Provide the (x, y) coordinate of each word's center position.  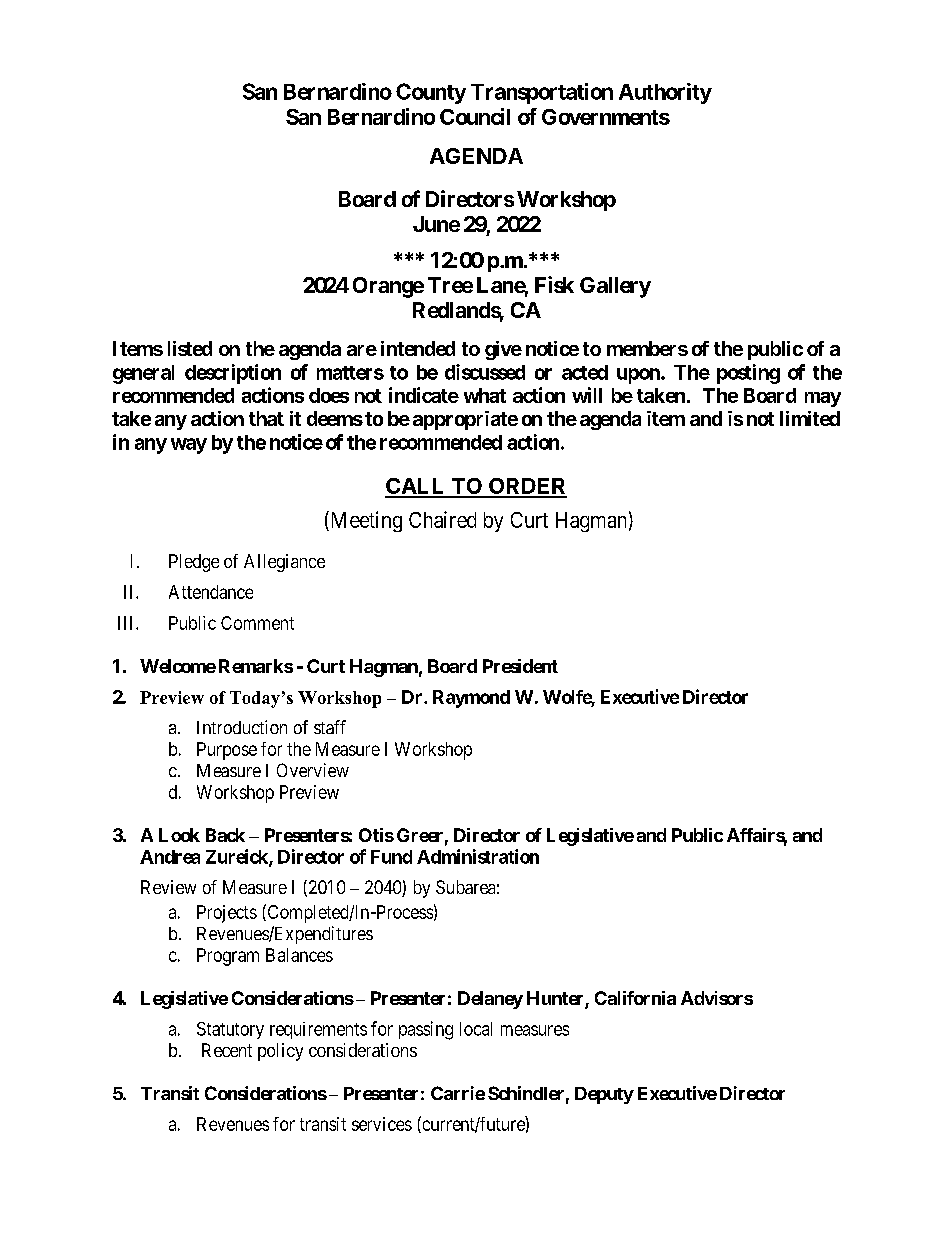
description (233, 374)
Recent (227, 1050)
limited (810, 418)
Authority (665, 93)
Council (475, 116)
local (476, 1029)
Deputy (604, 1095)
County (431, 93)
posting (748, 374)
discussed (485, 372)
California (635, 998)
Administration (478, 856)
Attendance (211, 592)
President (520, 666)
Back (225, 835)
